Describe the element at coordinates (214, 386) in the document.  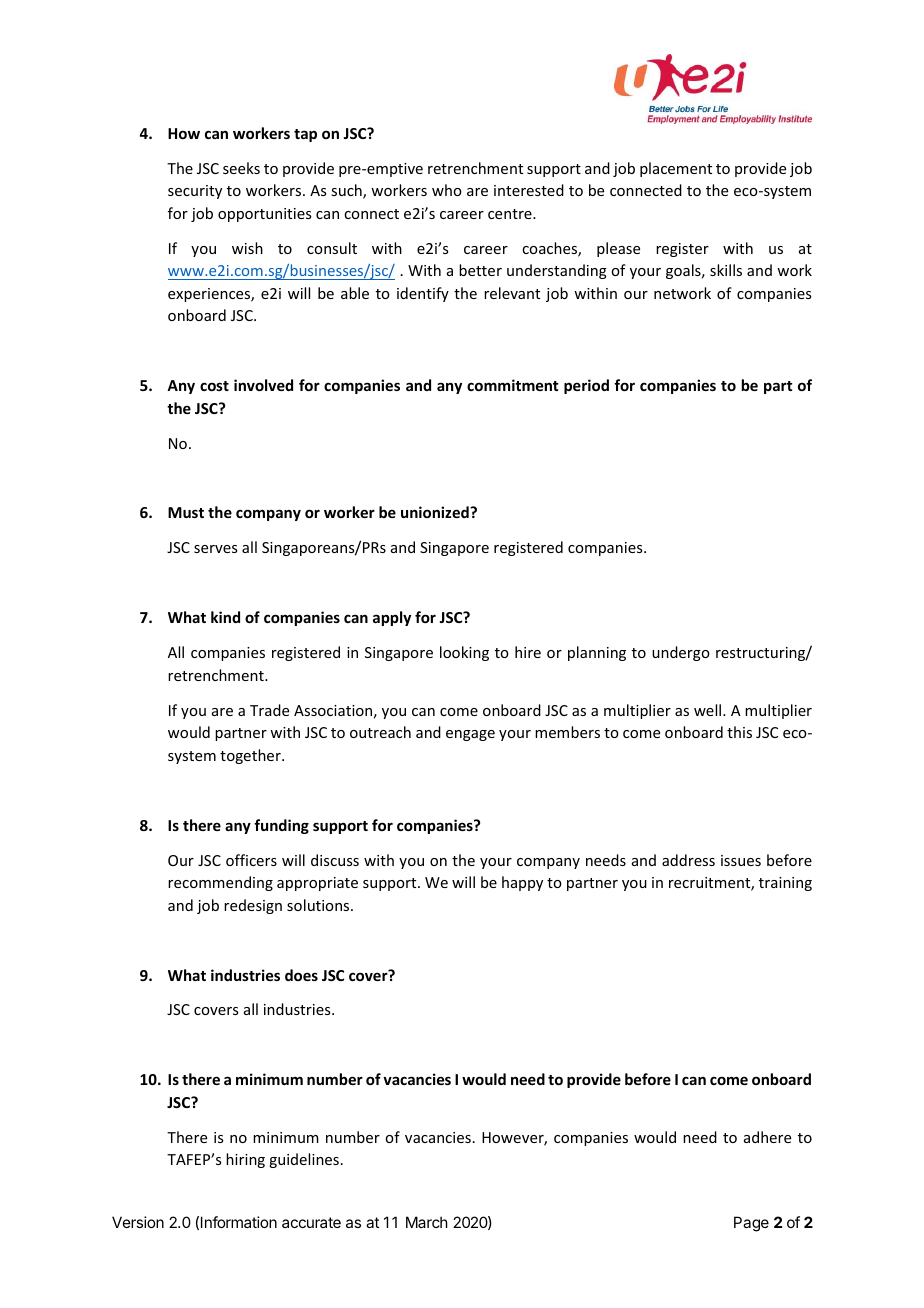
I see `cost` at that location.
